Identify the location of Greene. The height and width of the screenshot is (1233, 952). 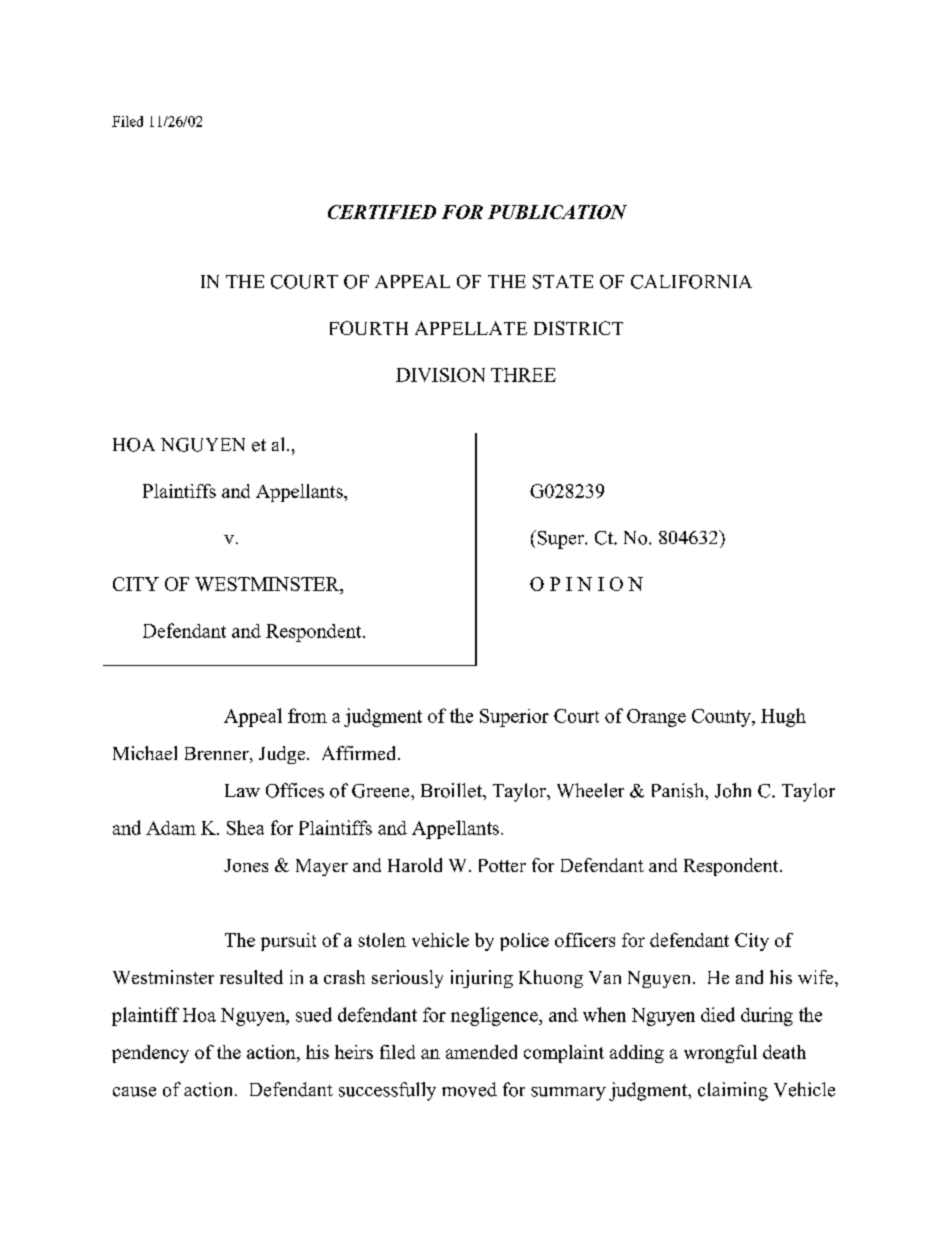
(382, 791).
